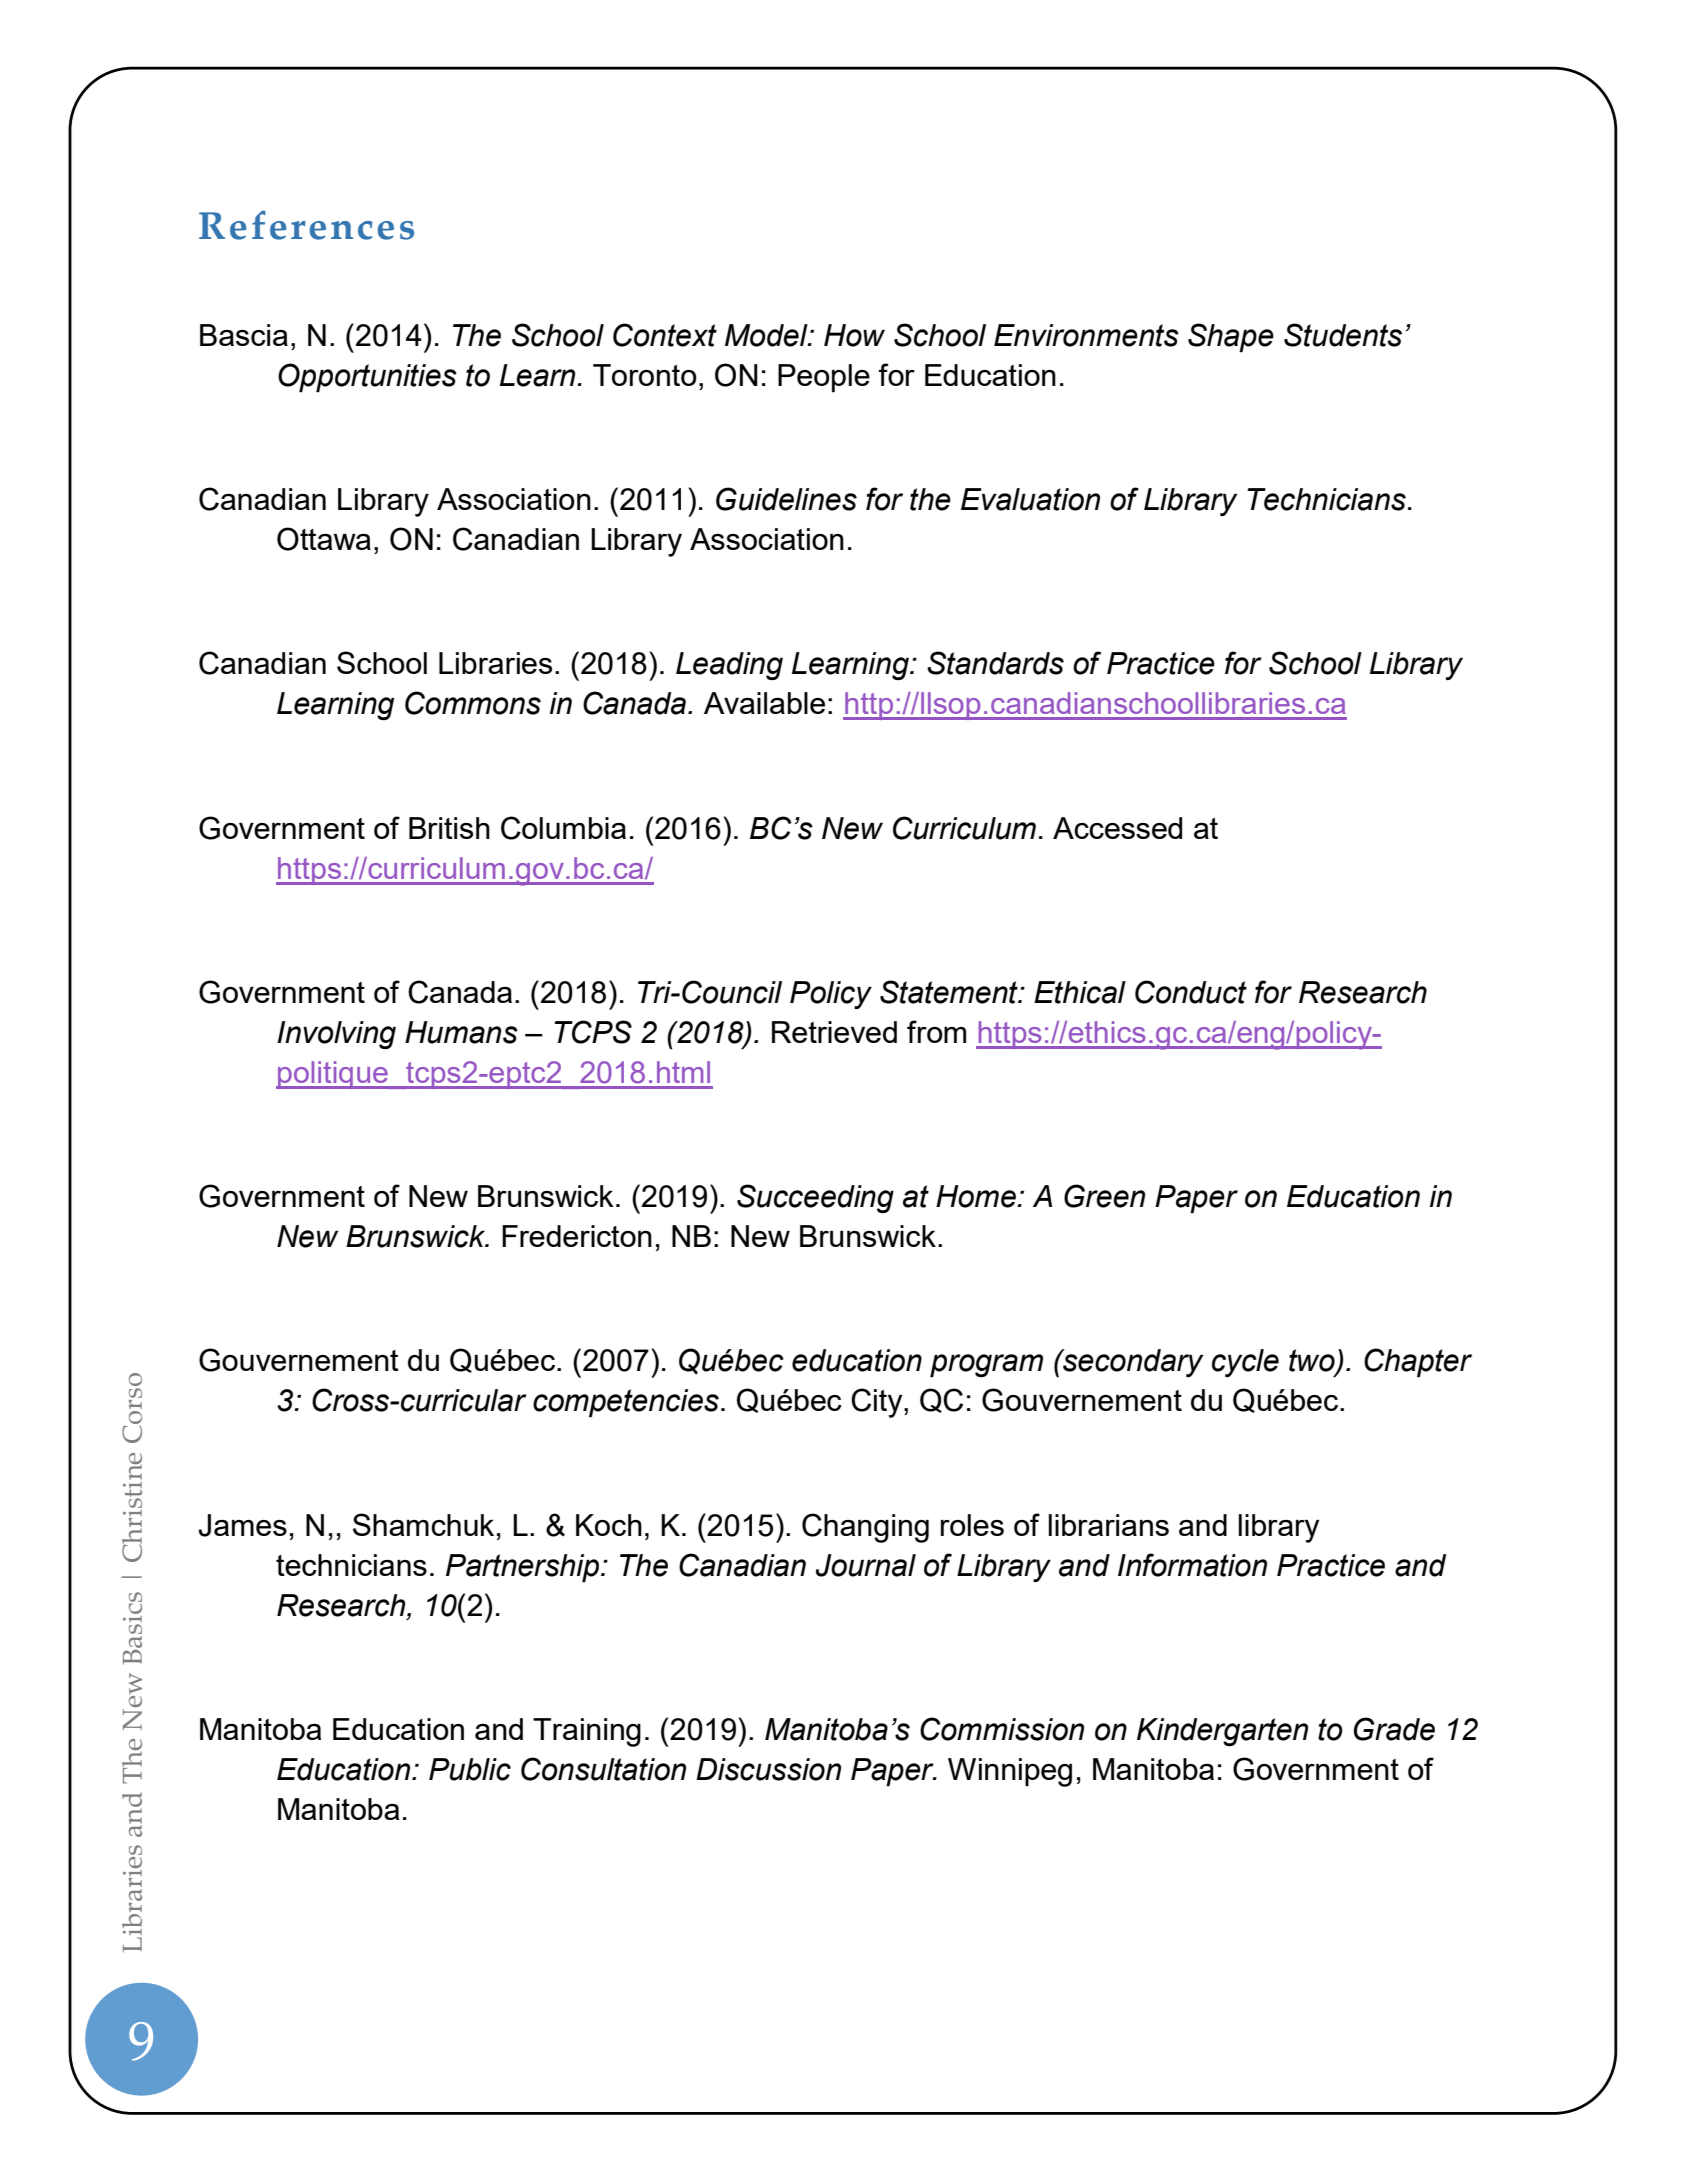 The height and width of the screenshot is (2181, 1685). Describe the element at coordinates (854, 335) in the screenshot. I see `How` at that location.
